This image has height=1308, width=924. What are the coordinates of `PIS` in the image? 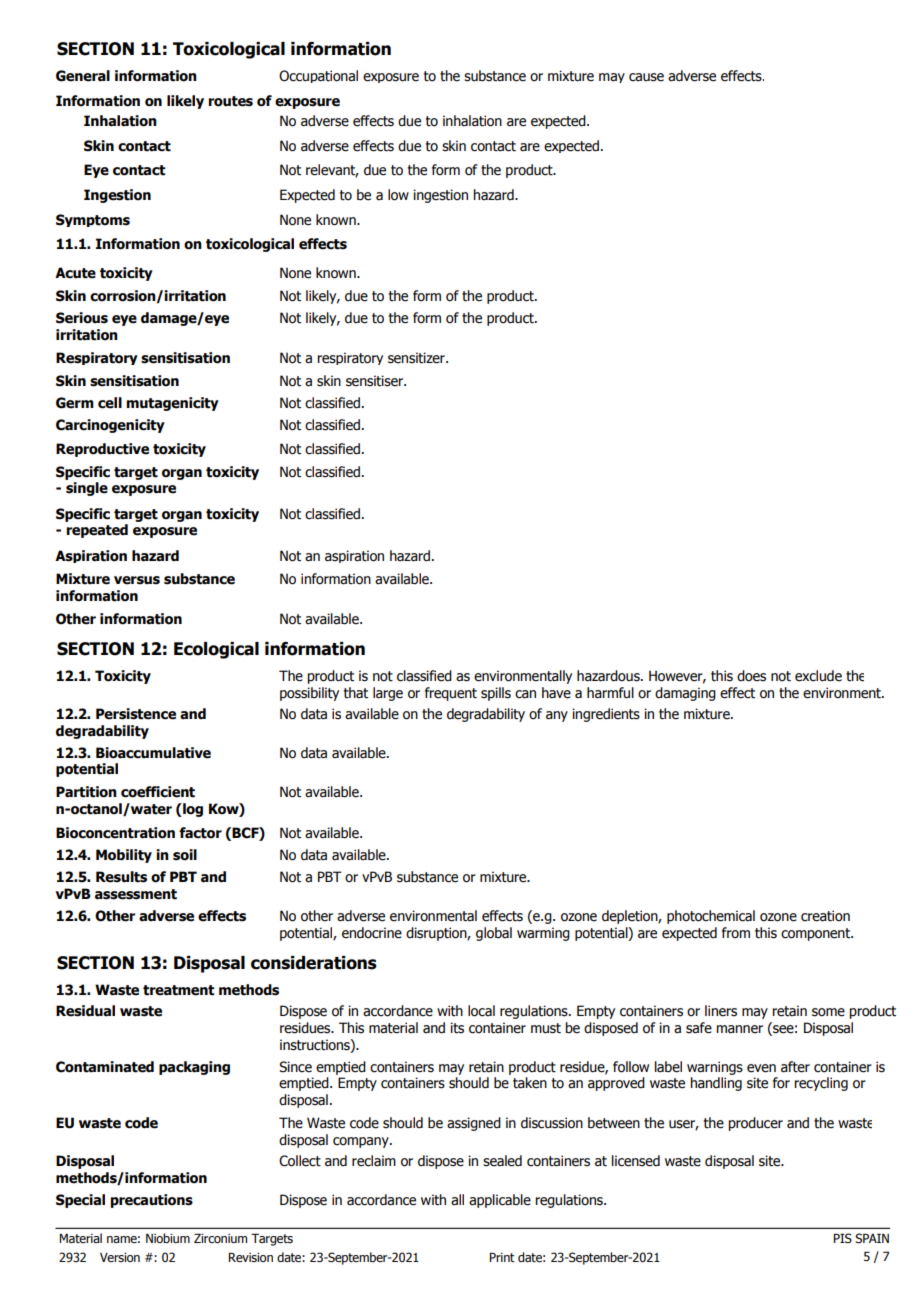 It's located at (842, 1238).
